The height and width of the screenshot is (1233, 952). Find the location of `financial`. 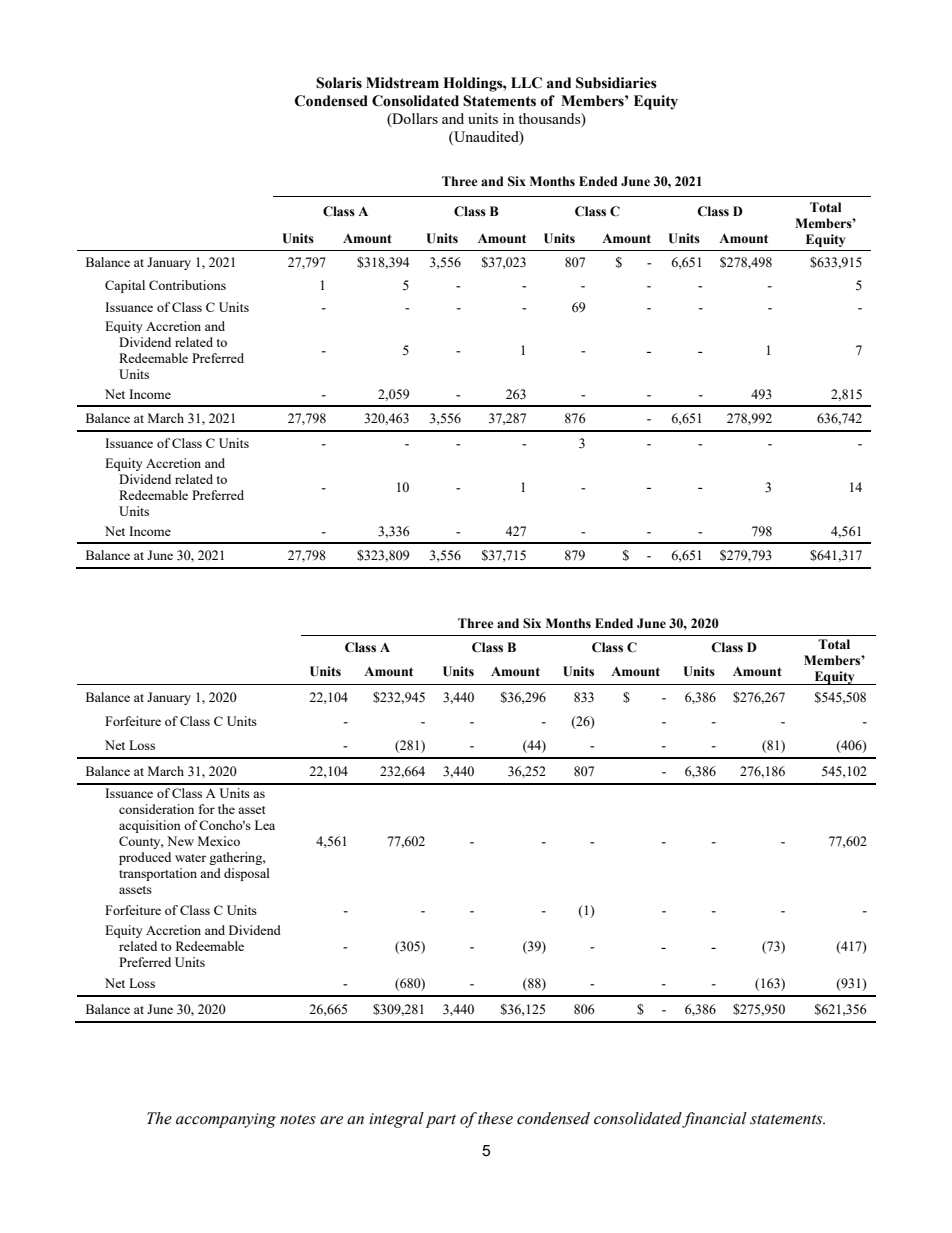

financial is located at coordinates (714, 1120).
